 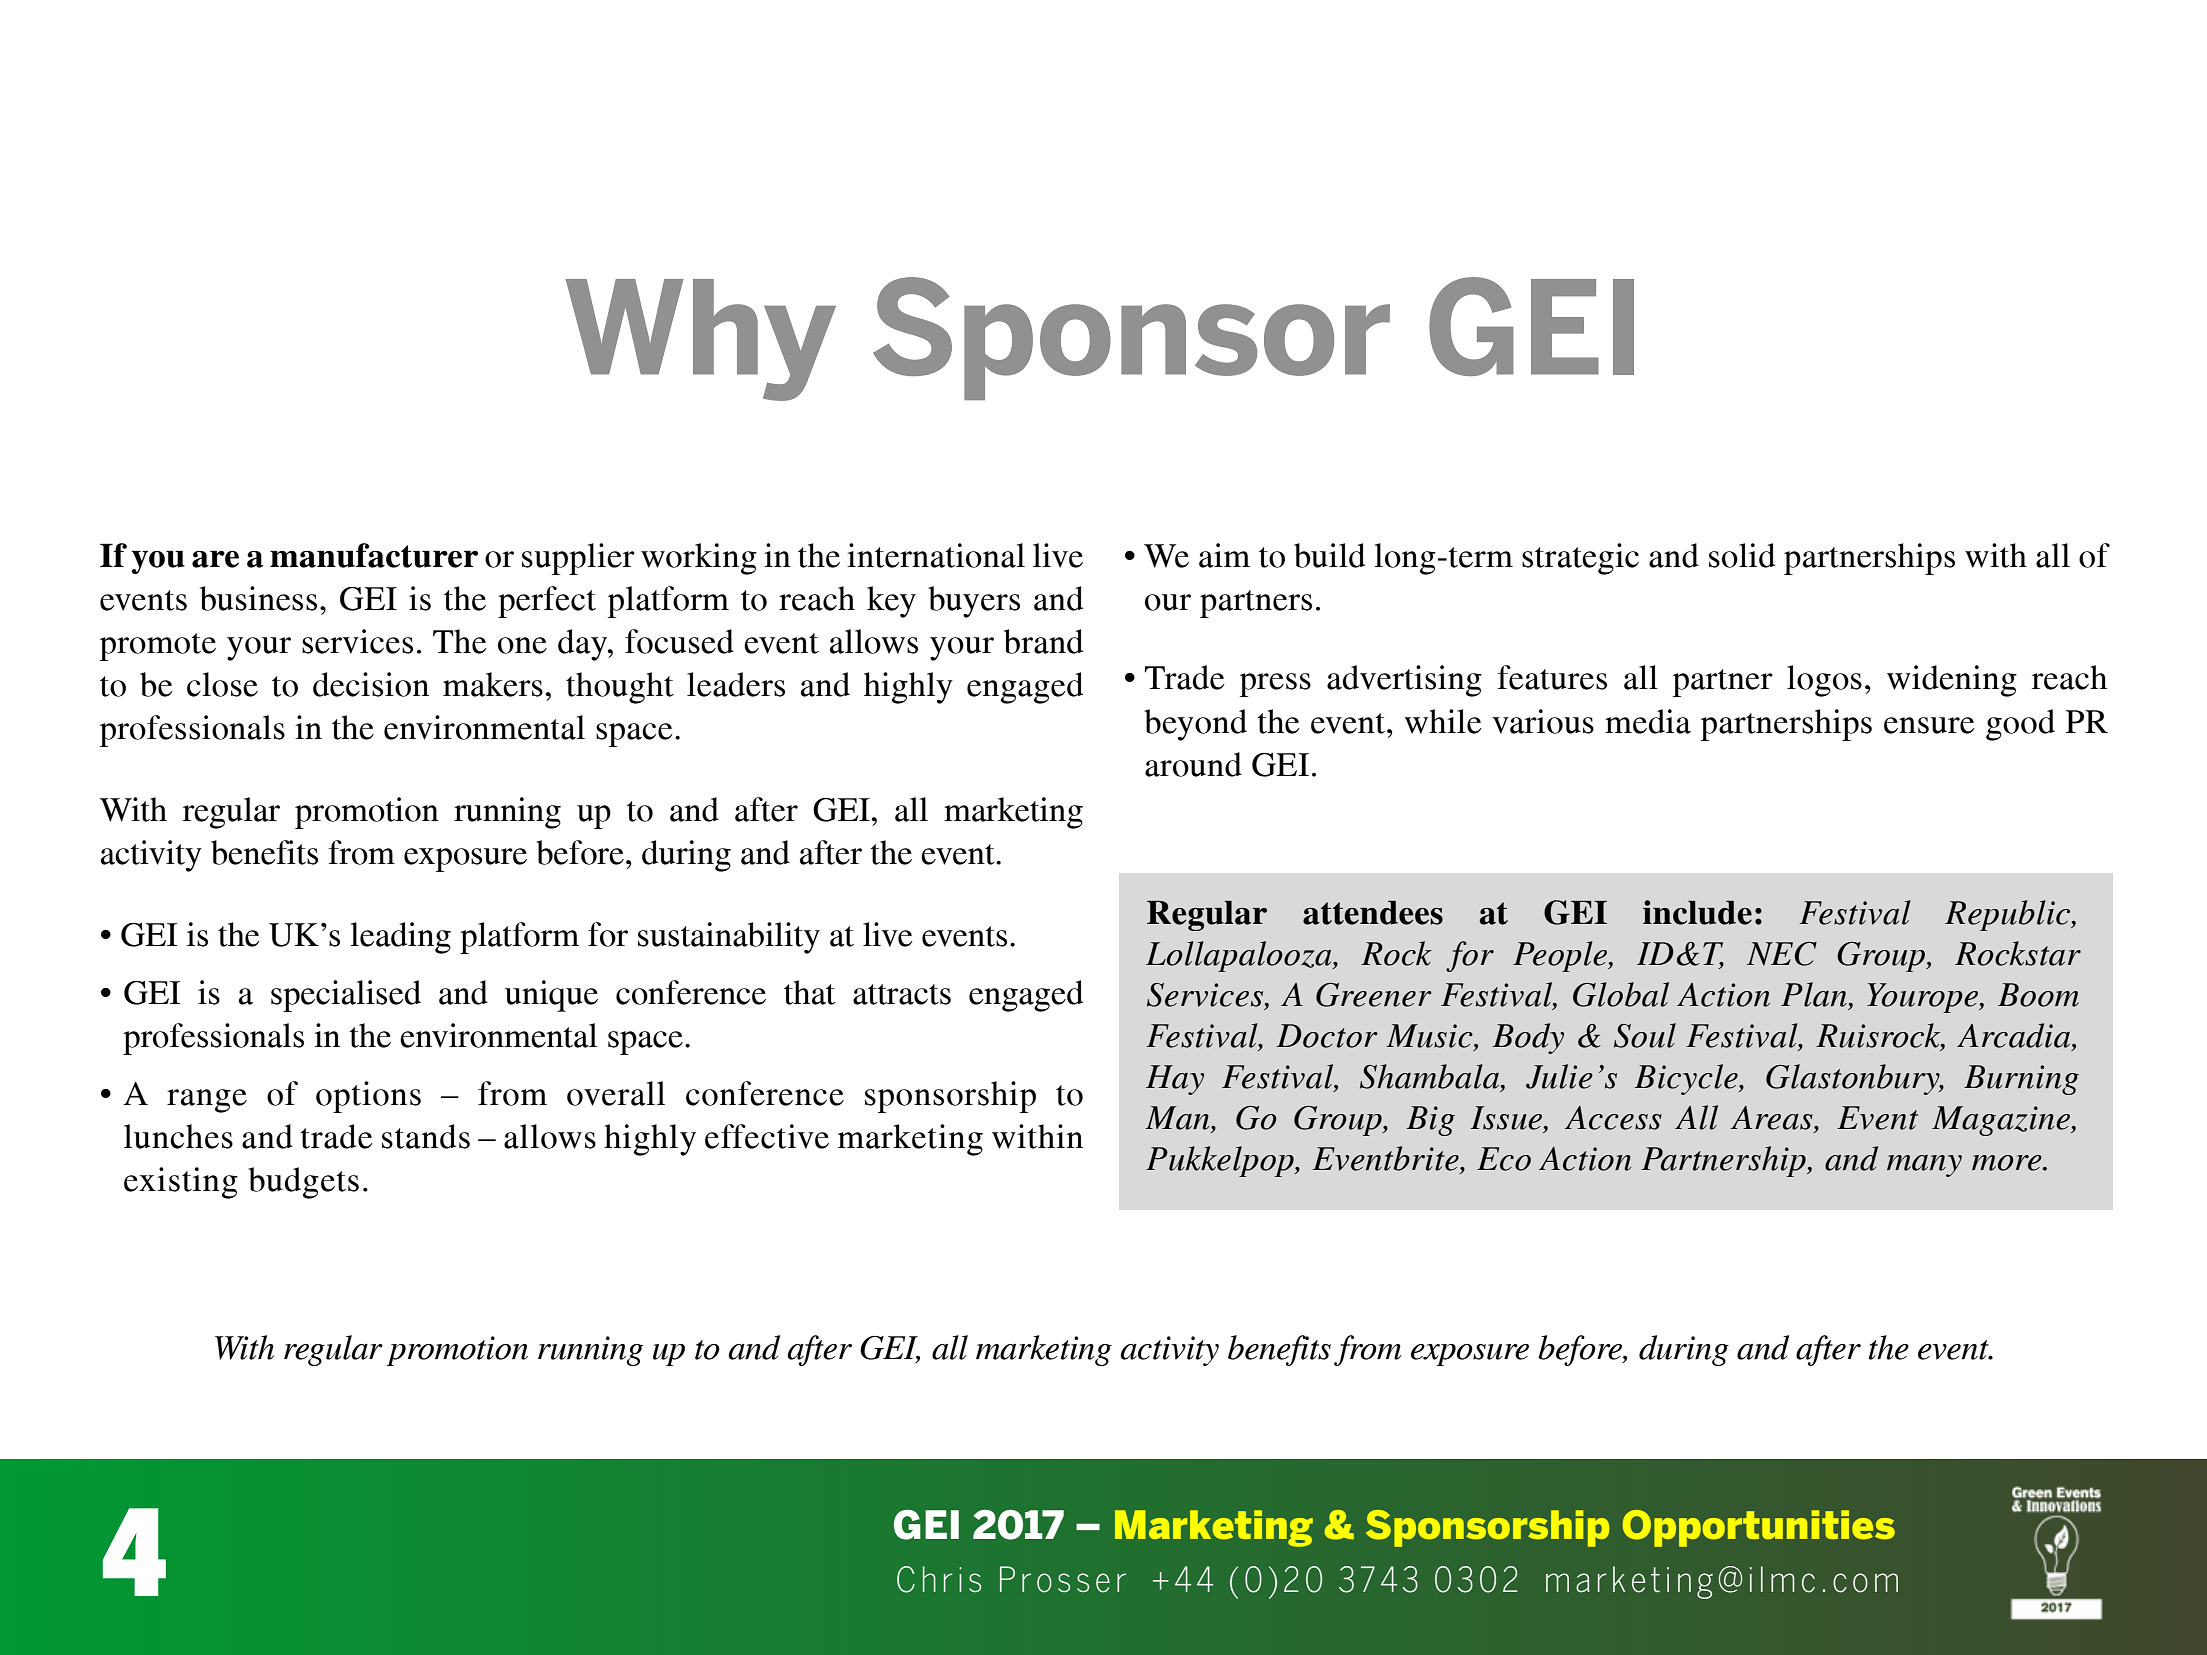 What do you see at coordinates (701, 340) in the screenshot?
I see `Why` at bounding box center [701, 340].
